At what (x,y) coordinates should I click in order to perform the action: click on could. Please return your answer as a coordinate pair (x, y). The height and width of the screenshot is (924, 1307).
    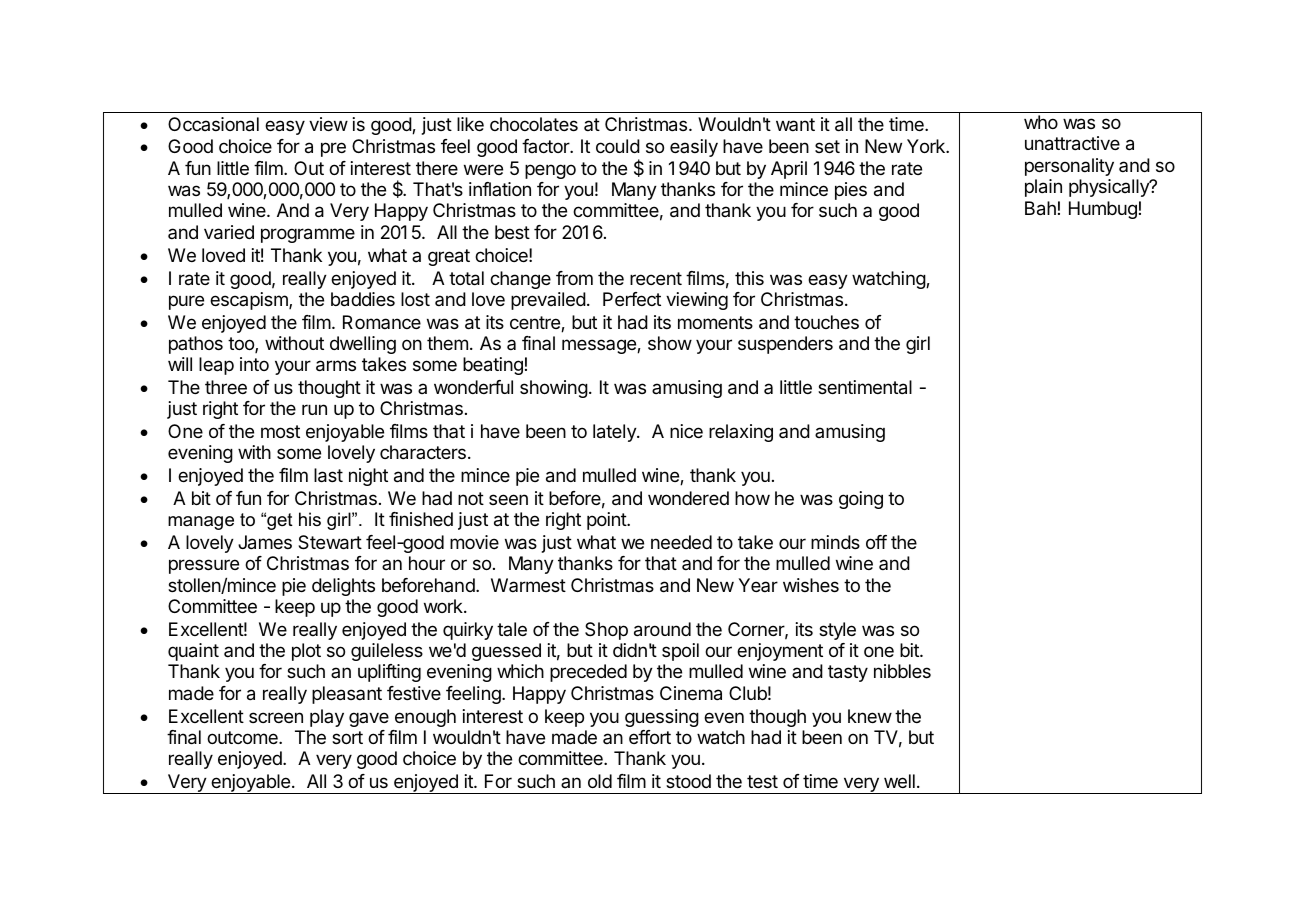
    Looking at the image, I should click on (618, 146).
